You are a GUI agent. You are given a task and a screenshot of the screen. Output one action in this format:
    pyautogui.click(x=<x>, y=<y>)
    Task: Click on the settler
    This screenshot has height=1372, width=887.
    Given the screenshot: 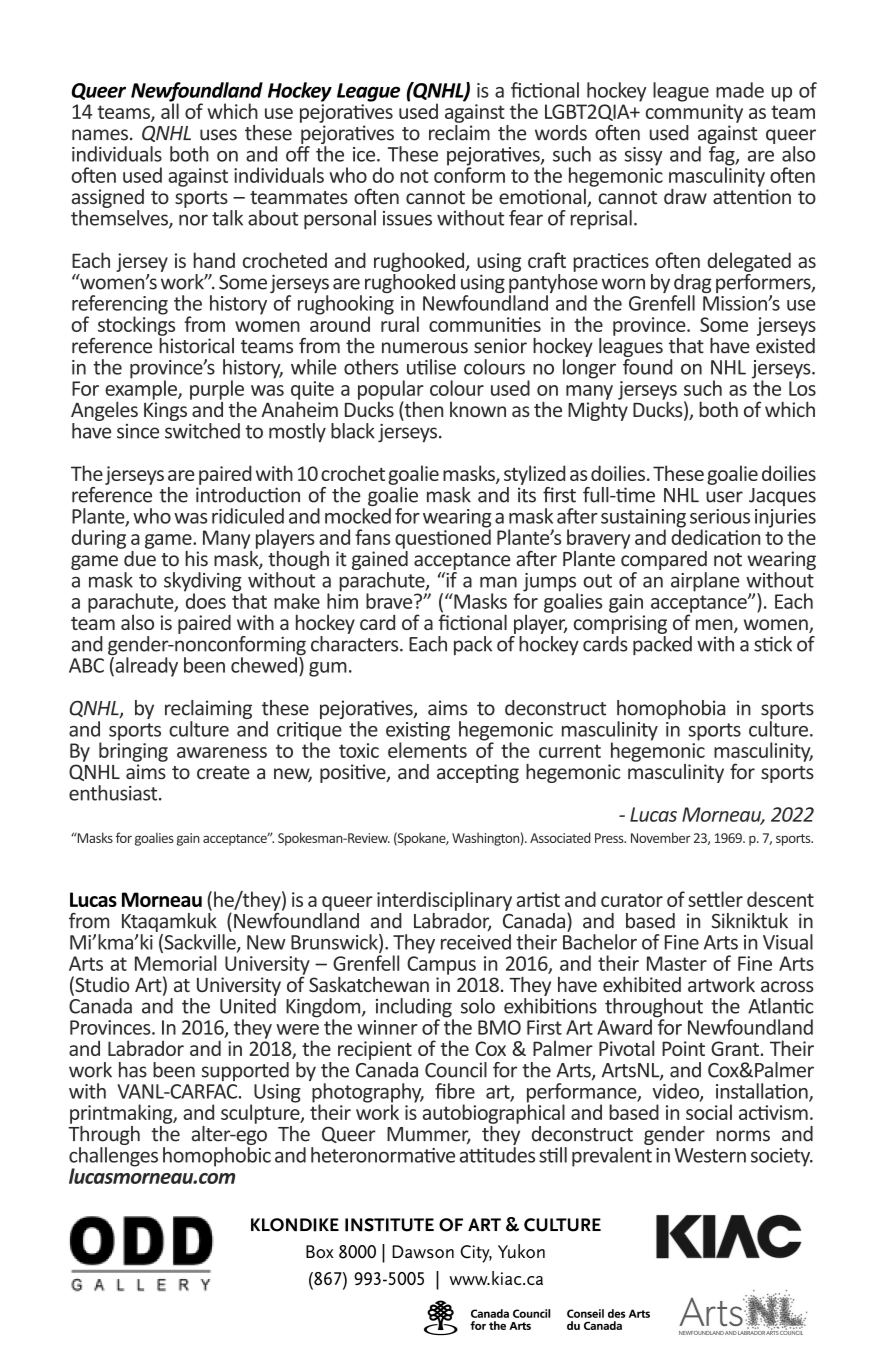 What is the action you would take?
    pyautogui.click(x=715, y=899)
